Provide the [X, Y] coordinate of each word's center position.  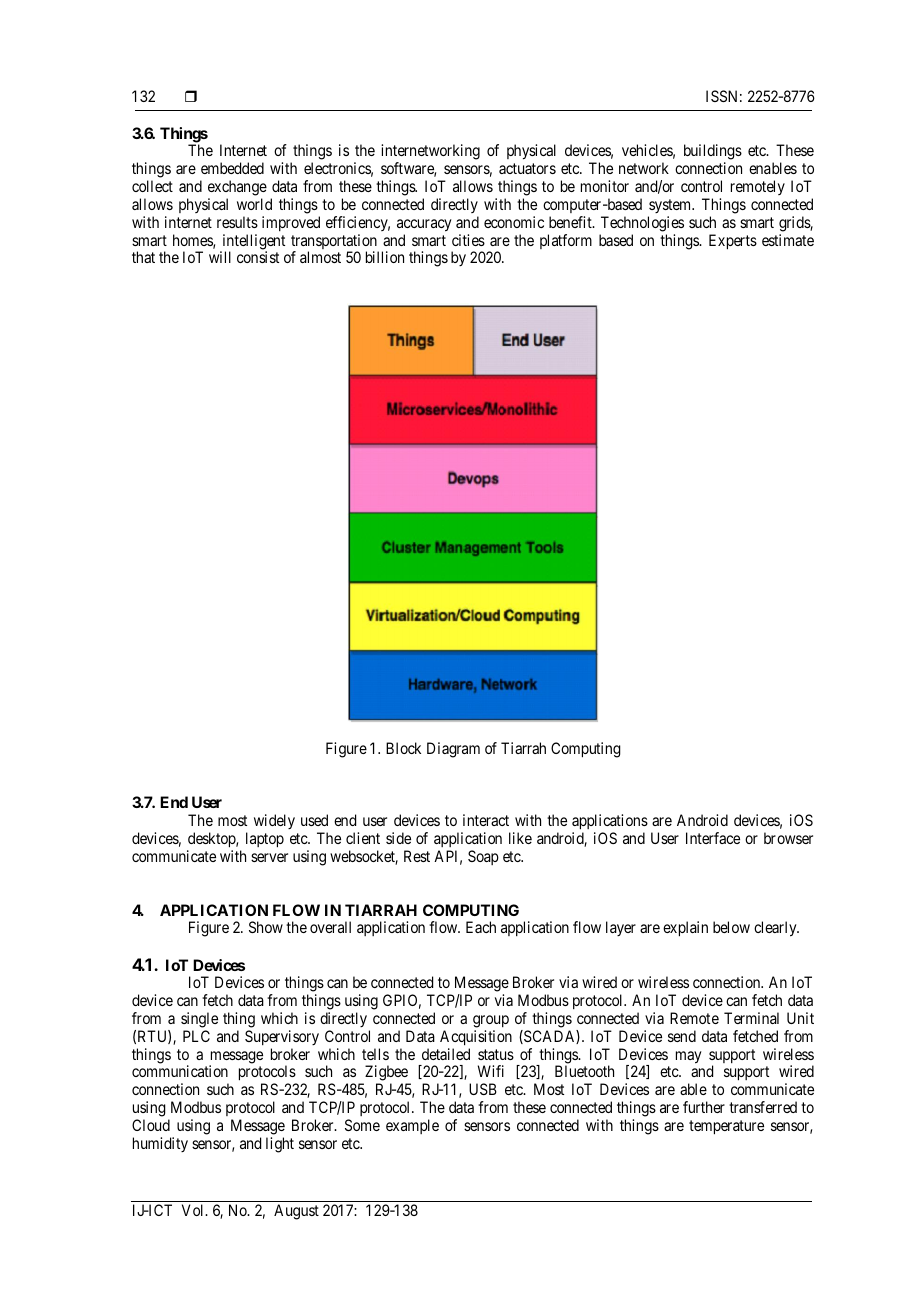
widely [274, 821]
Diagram [453, 750]
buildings [713, 153]
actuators [527, 168]
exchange [237, 188]
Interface [713, 838]
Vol [194, 1210]
